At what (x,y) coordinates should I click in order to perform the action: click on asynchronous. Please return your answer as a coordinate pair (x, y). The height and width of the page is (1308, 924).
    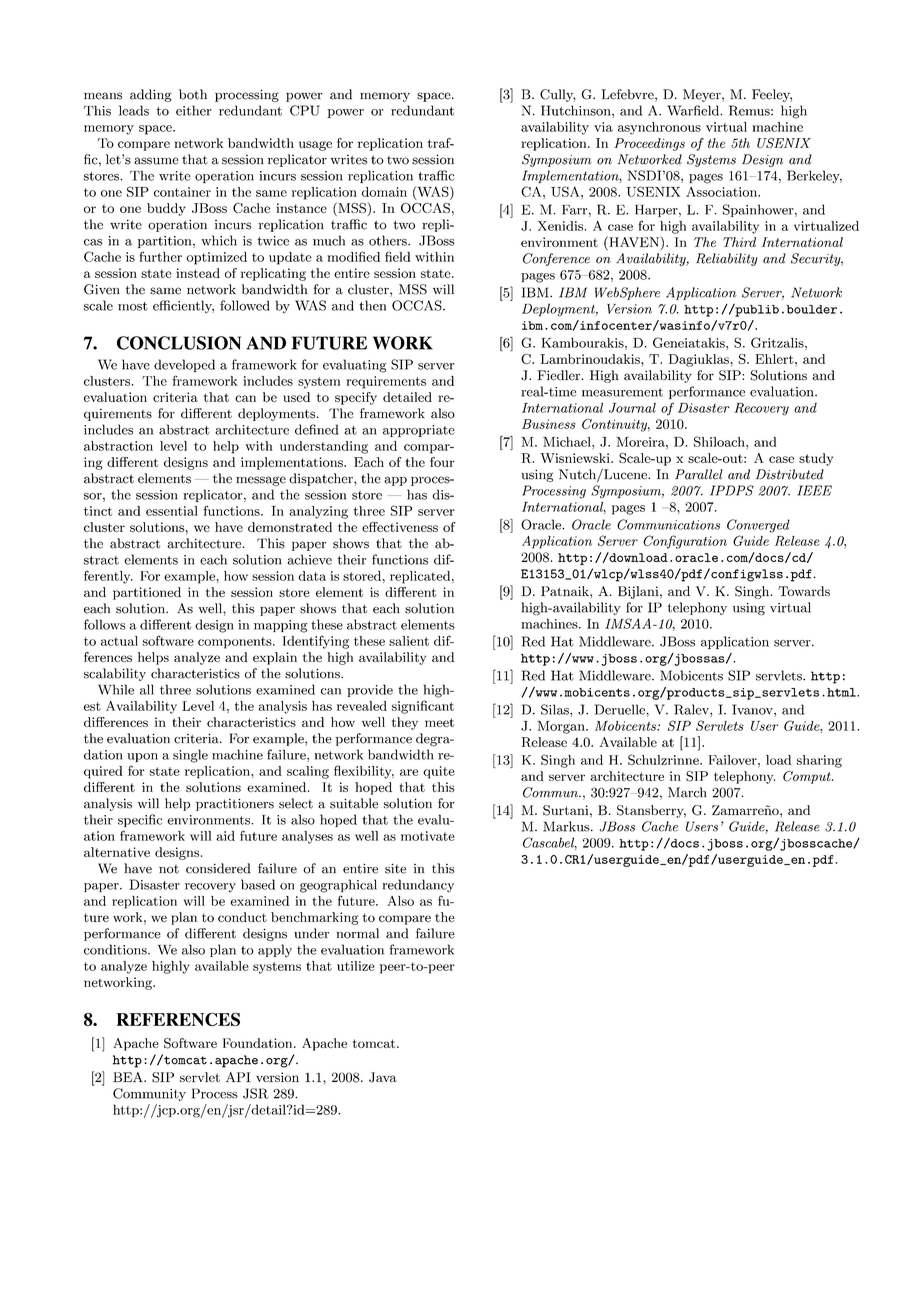
    Looking at the image, I should click on (659, 128).
